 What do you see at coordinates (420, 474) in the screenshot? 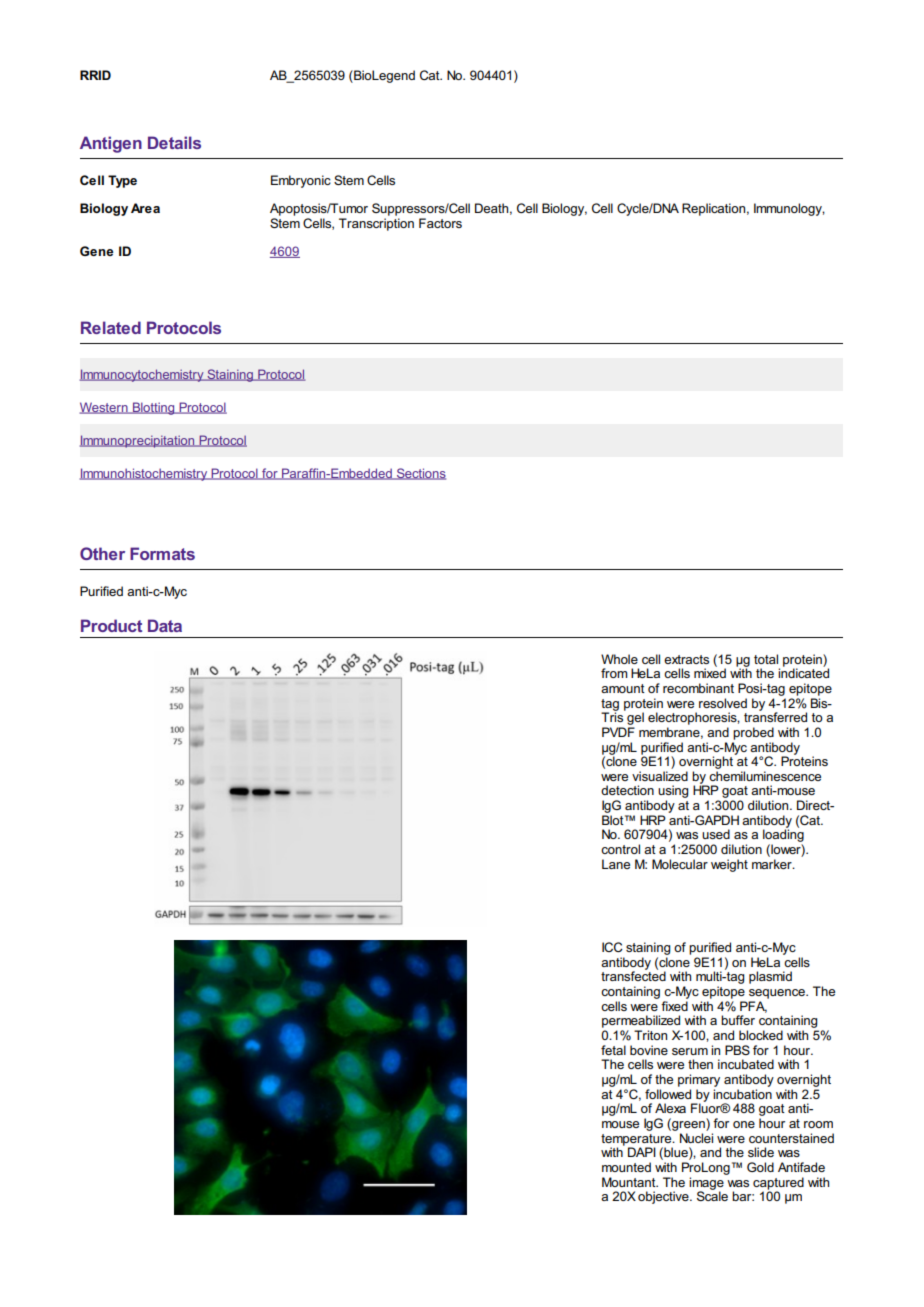
I see `Sections` at bounding box center [420, 474].
